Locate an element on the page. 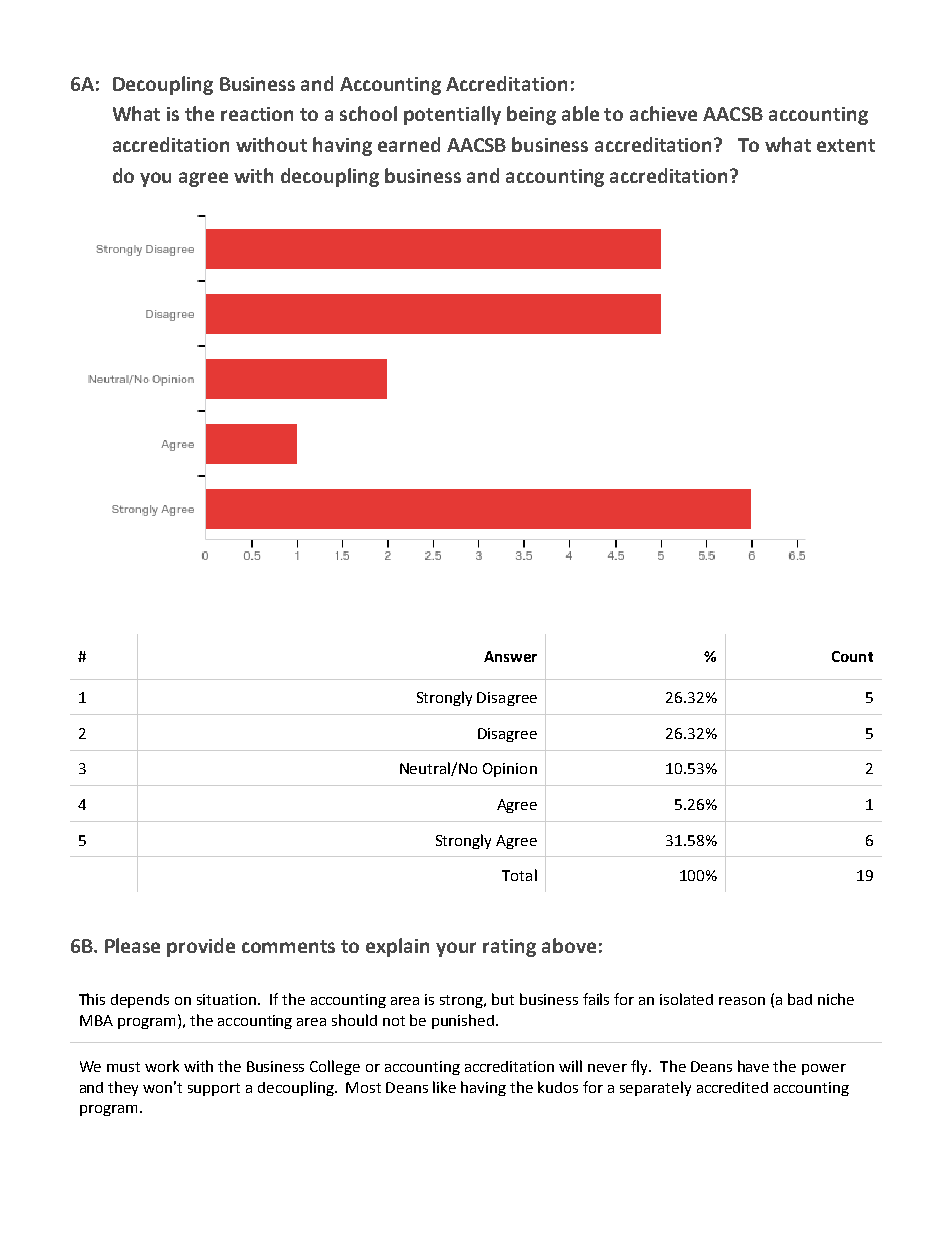 This page has height=1233, width=952. like is located at coordinates (444, 1087).
